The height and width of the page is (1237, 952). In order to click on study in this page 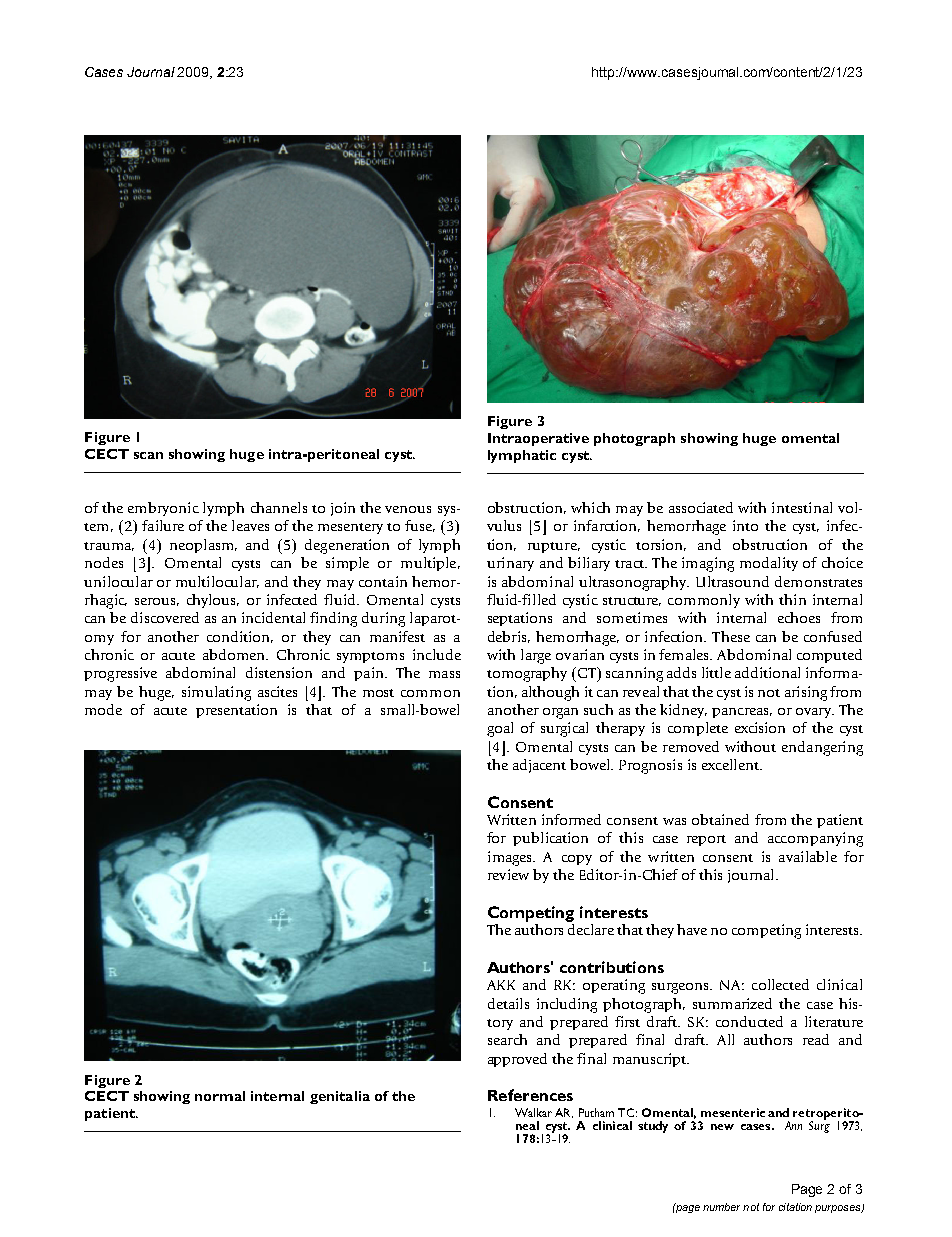, I will do `click(653, 1127)`.
